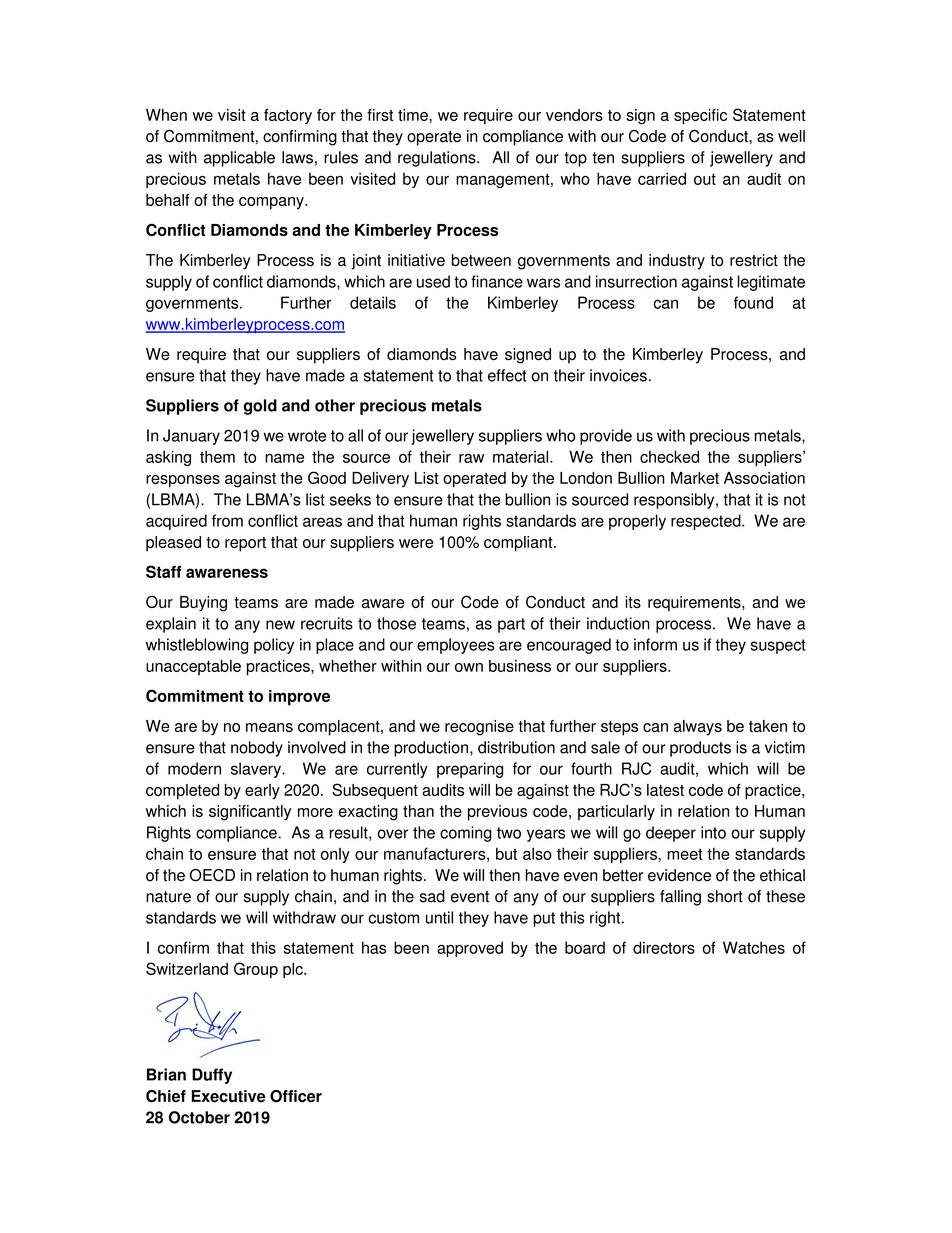  Describe the element at coordinates (754, 947) in the screenshot. I see `Watches` at that location.
